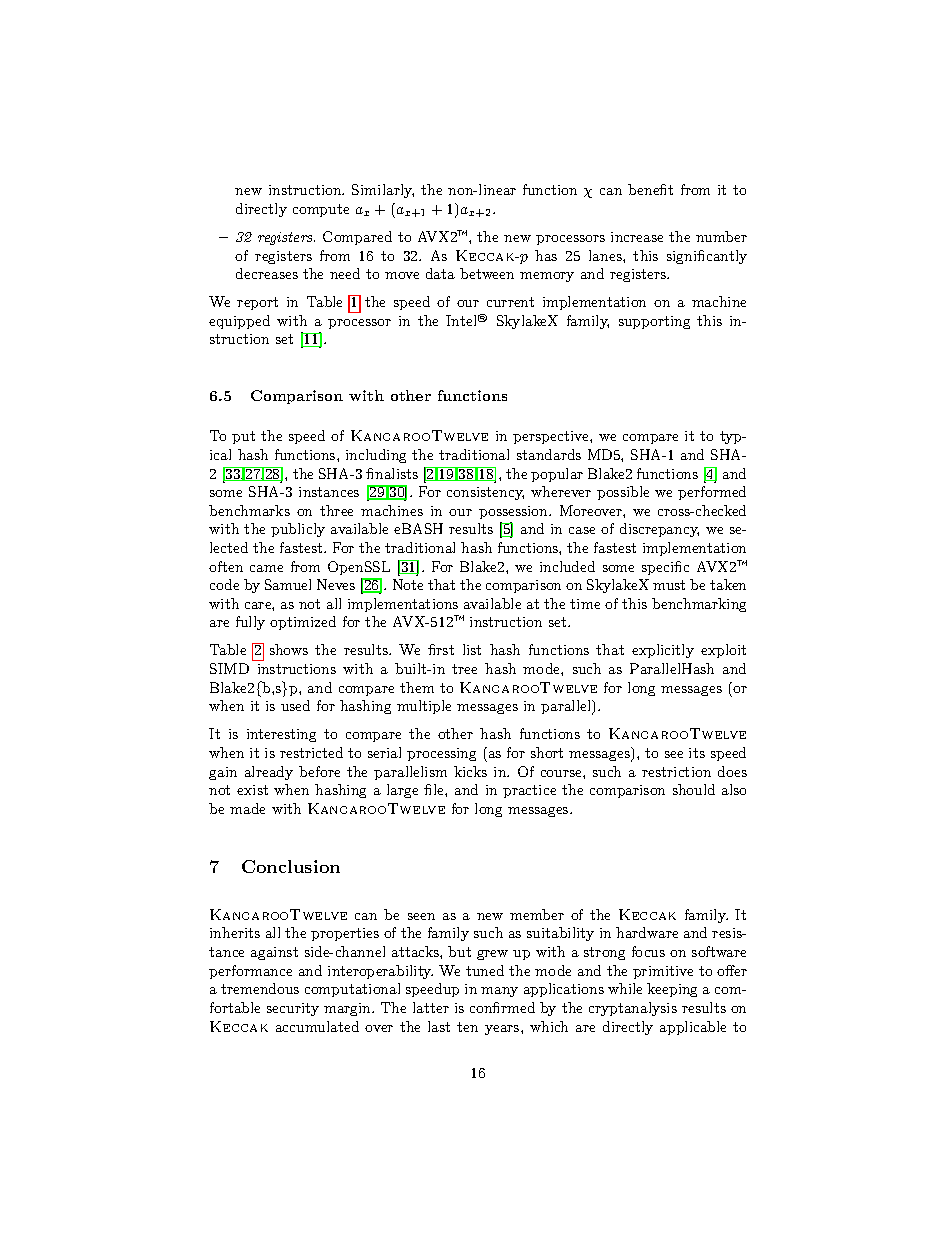  Describe the element at coordinates (303, 623) in the screenshot. I see `optimized` at that location.
